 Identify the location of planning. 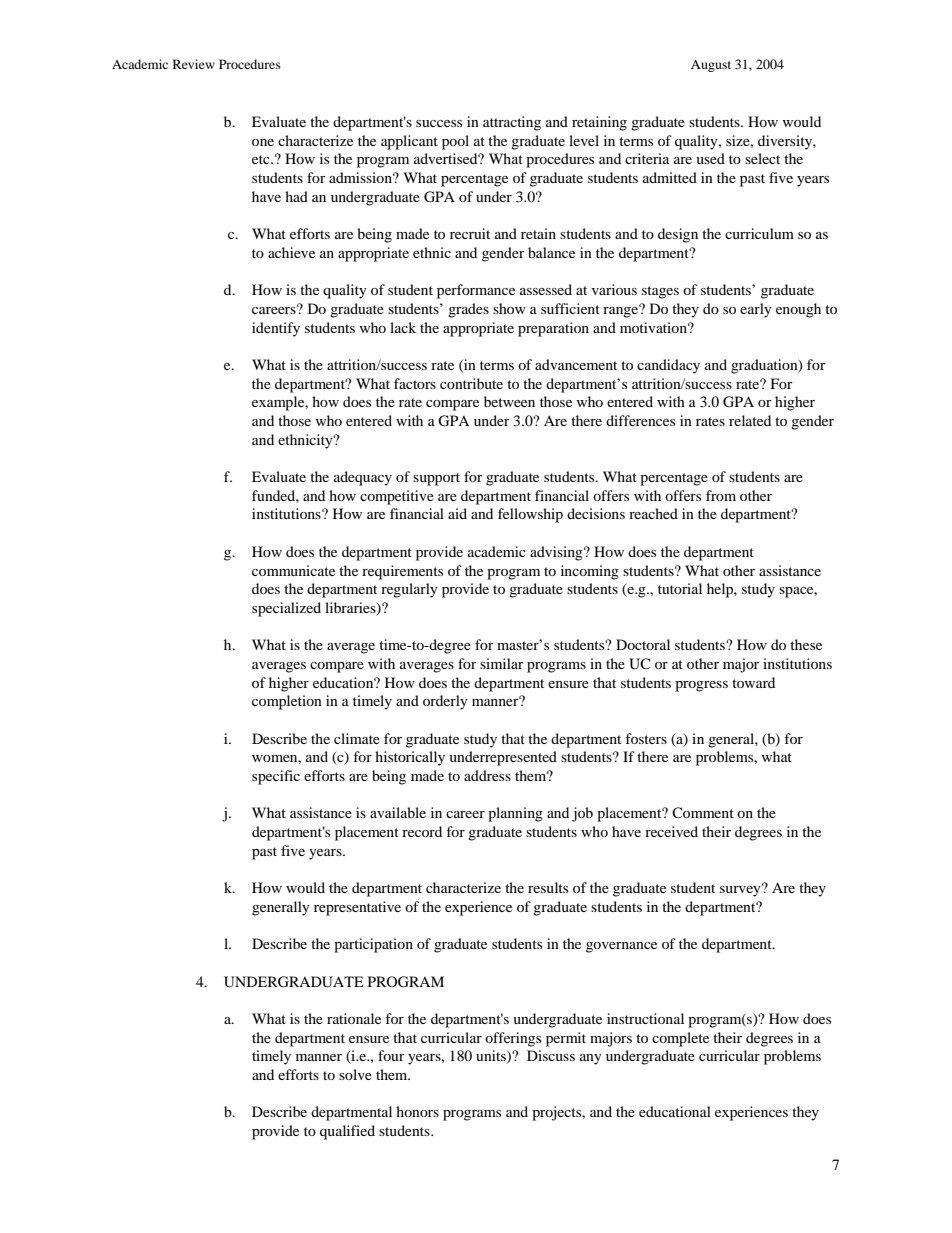
(515, 814).
